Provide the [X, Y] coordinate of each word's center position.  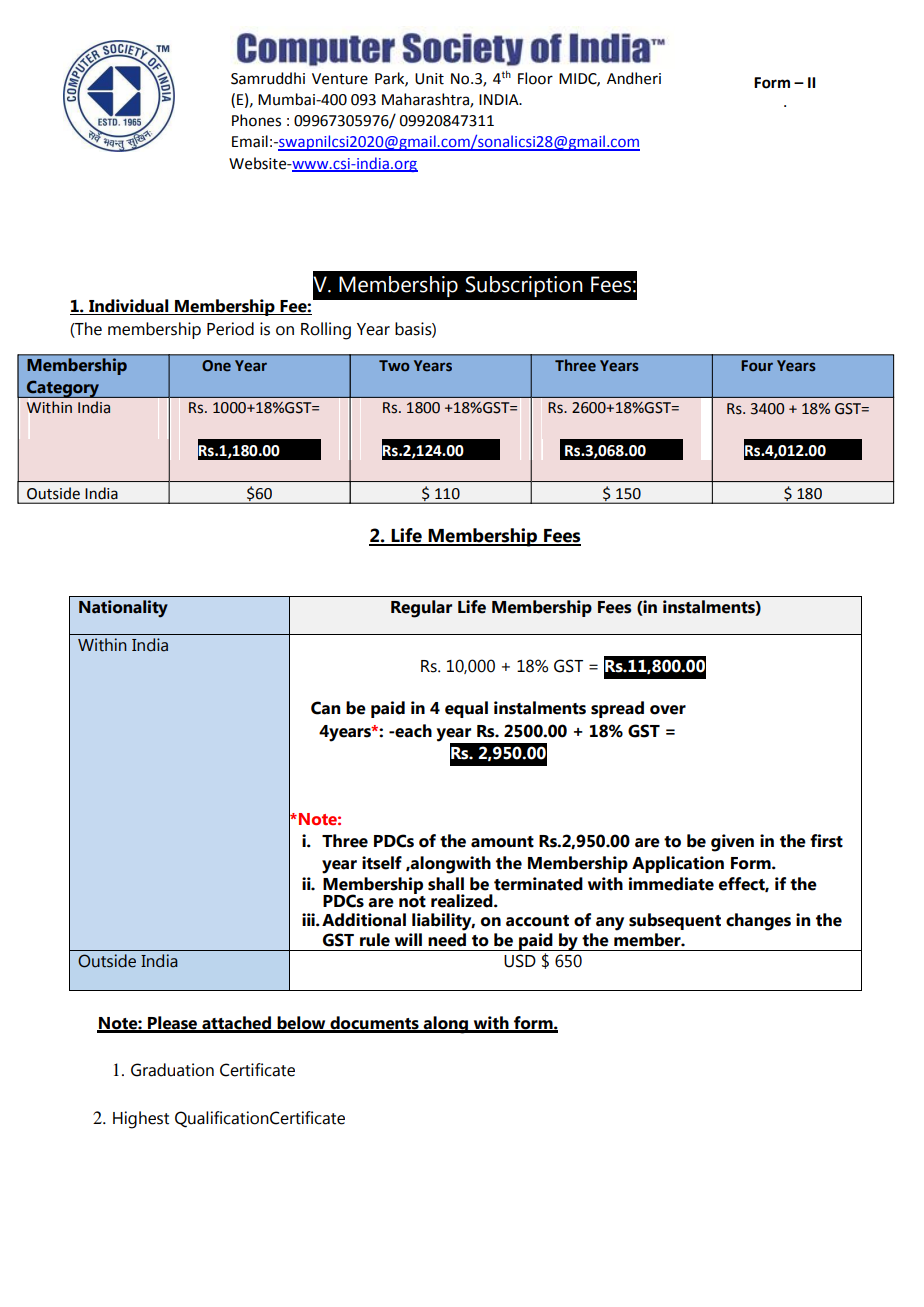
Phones [256, 120]
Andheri [634, 78]
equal [466, 709]
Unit [429, 79]
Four [757, 365]
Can [325, 708]
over [668, 710]
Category [63, 390]
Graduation [172, 1070]
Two [394, 365]
